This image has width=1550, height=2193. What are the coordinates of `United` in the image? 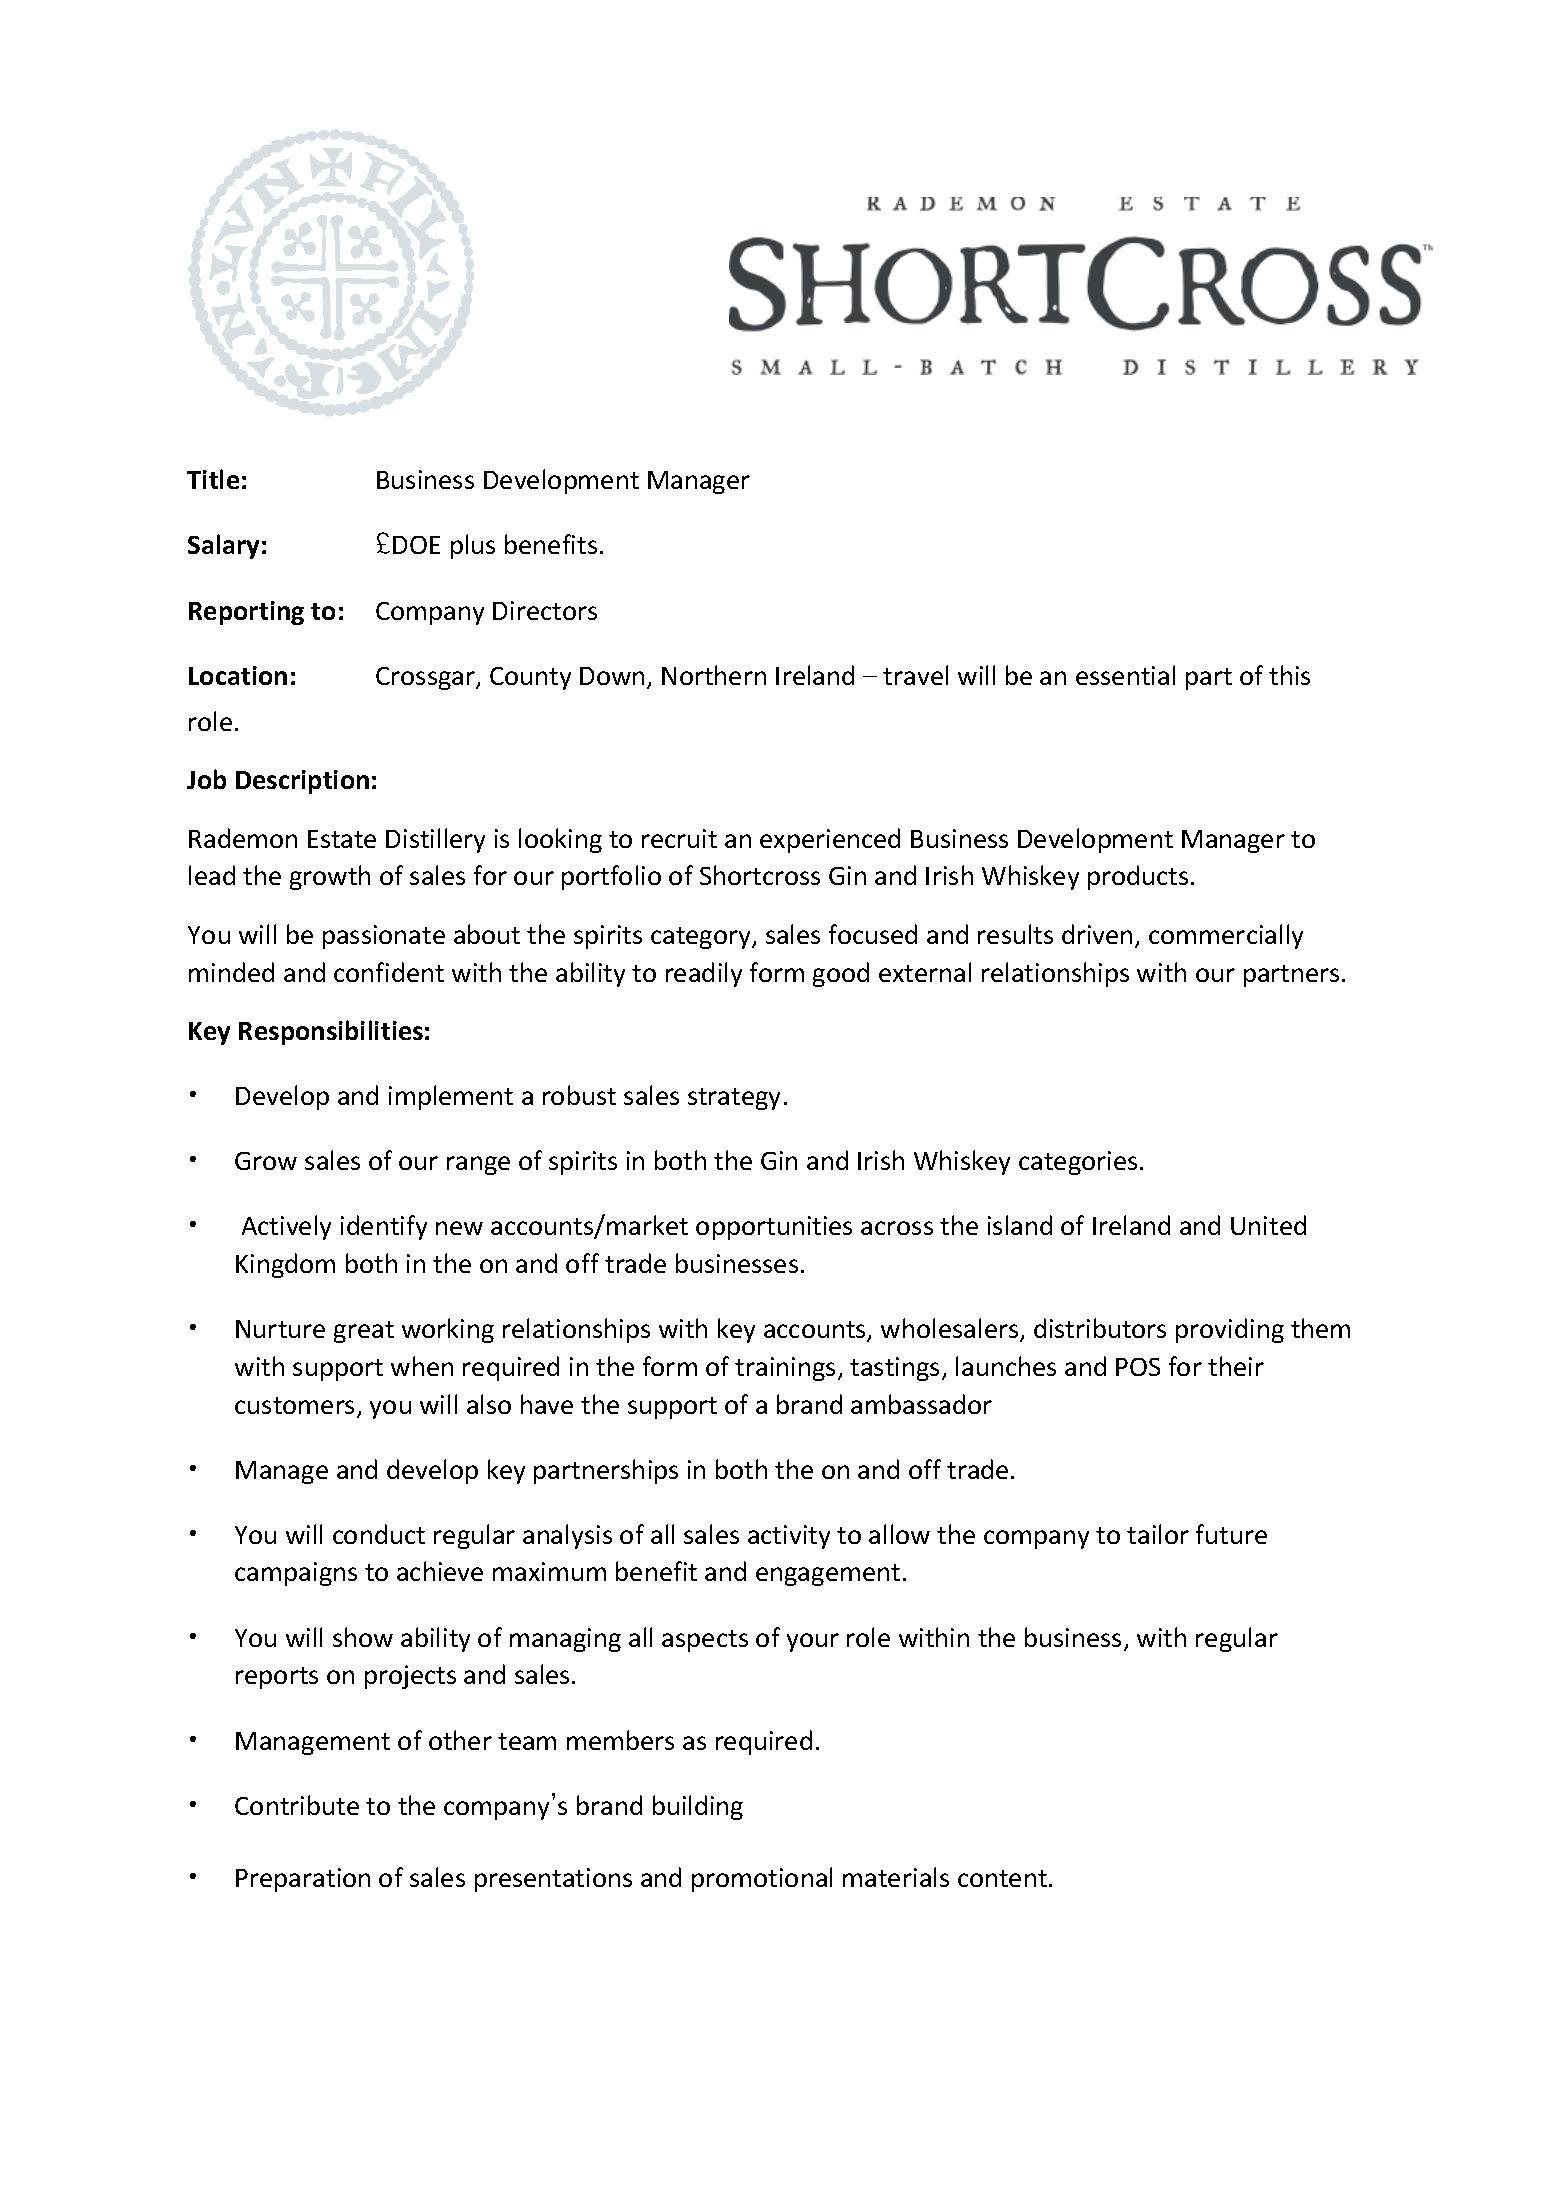 It's located at (1268, 1225).
